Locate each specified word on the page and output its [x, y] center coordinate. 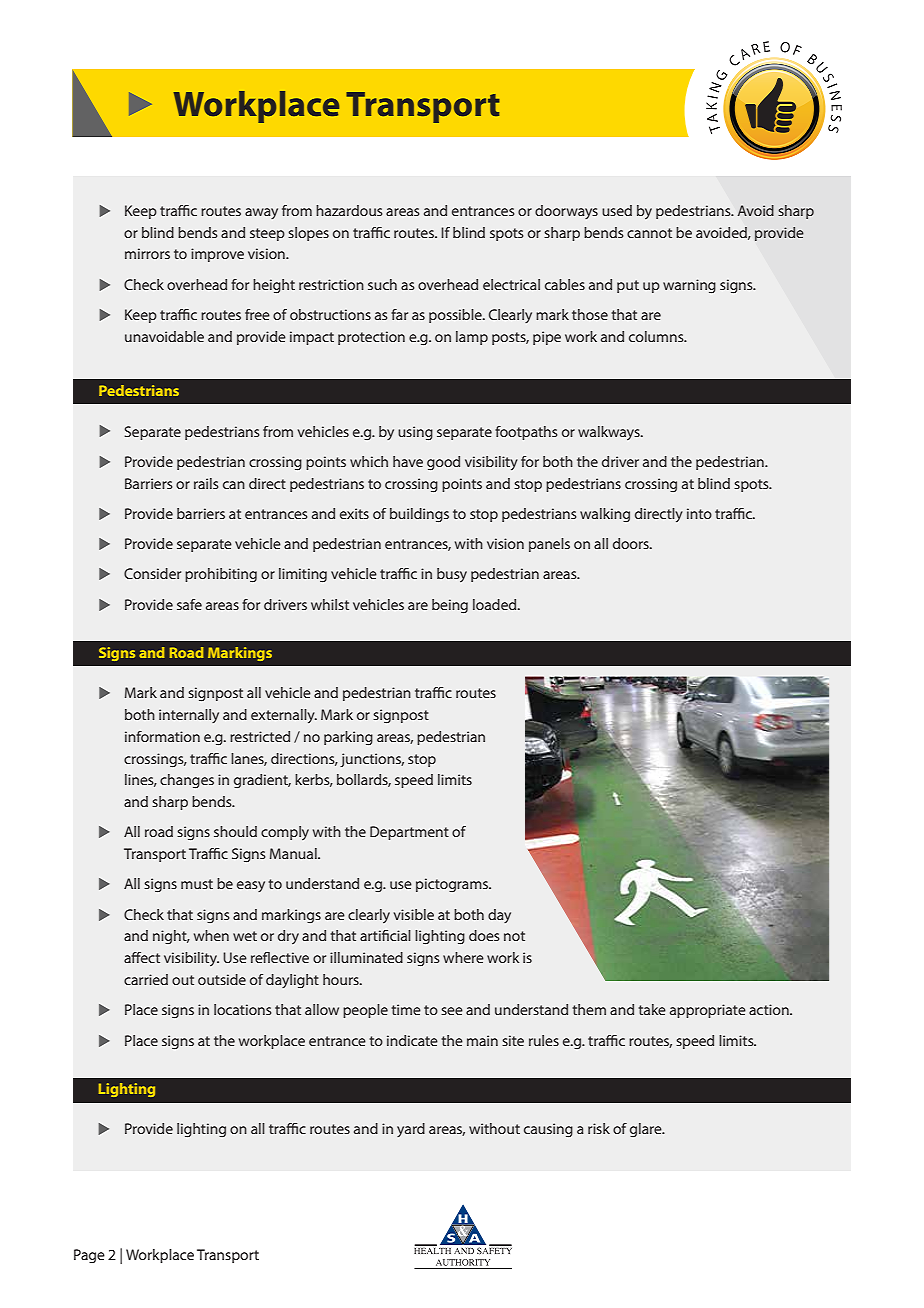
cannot [649, 233]
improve [217, 255]
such [382, 284]
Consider [152, 573]
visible [414, 914]
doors [632, 543]
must [197, 884]
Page [89, 1256]
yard [411, 1130]
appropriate [708, 1011]
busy [452, 575]
